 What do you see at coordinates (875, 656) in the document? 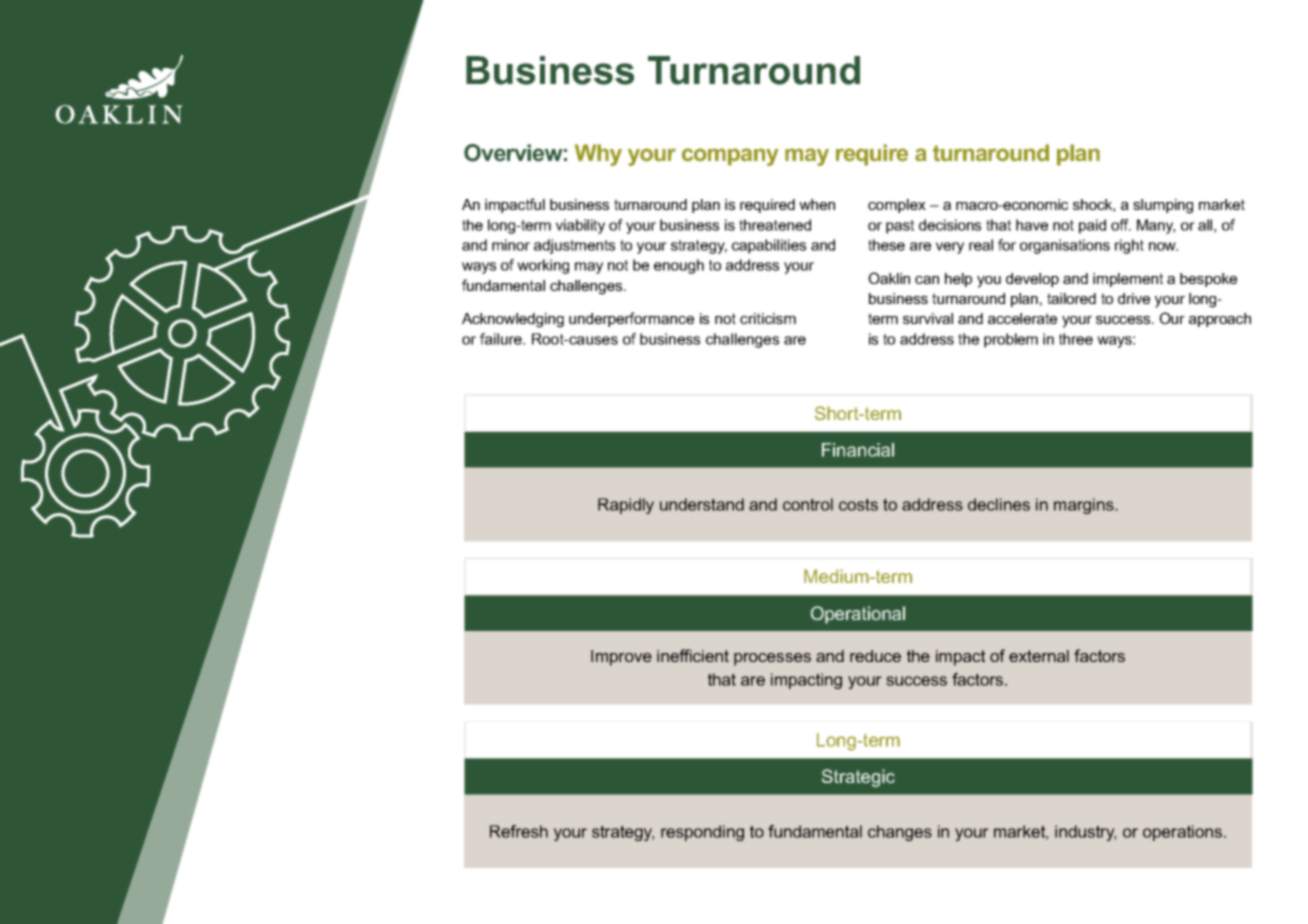
I see `reduce` at bounding box center [875, 656].
